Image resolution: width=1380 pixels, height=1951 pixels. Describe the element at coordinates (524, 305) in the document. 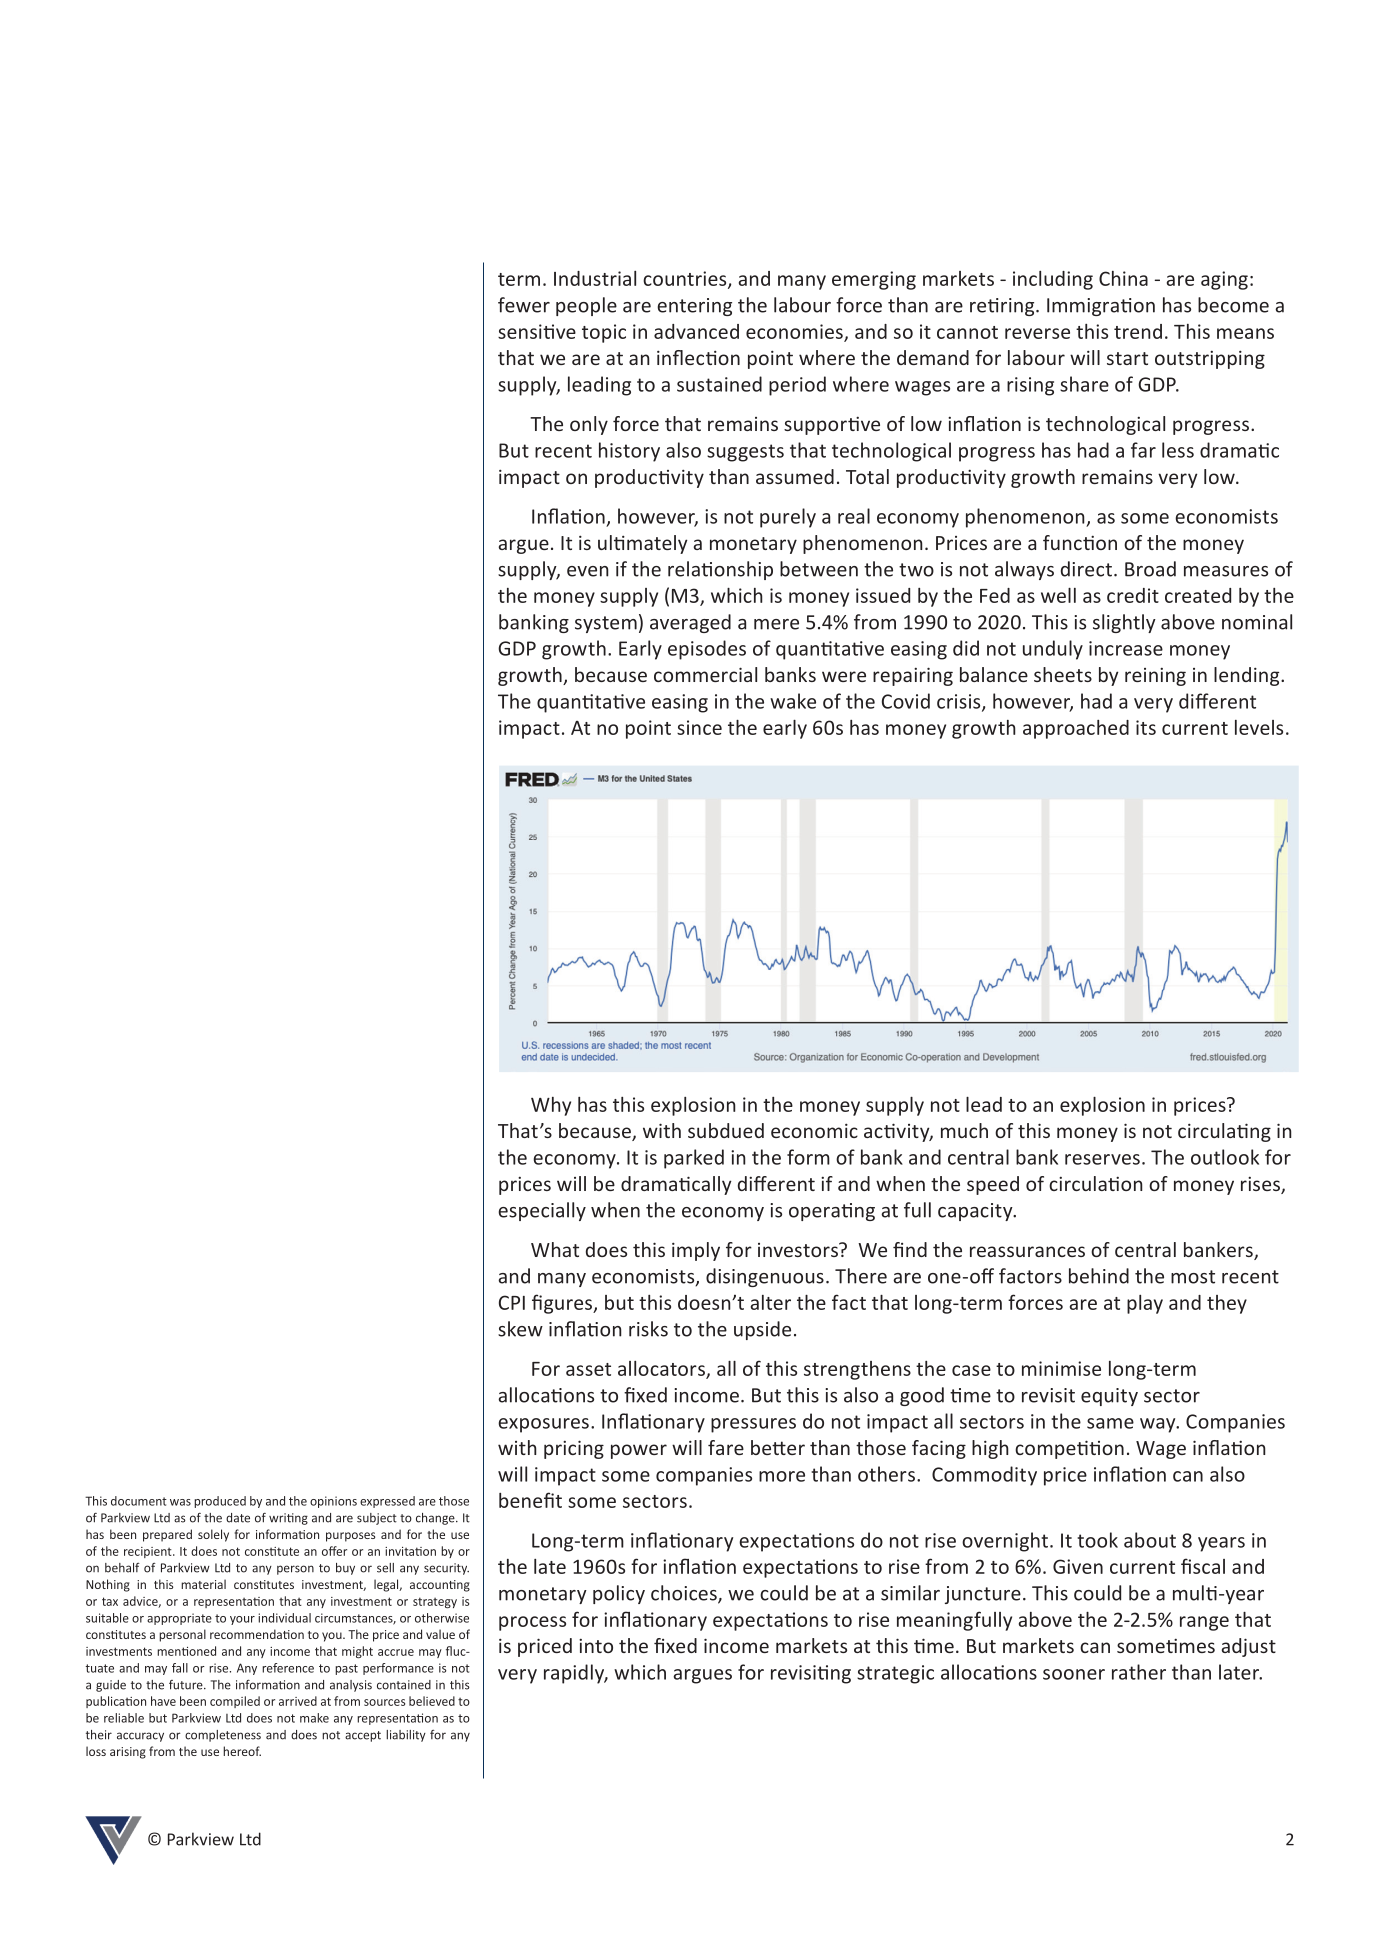

I see `fewer` at that location.
